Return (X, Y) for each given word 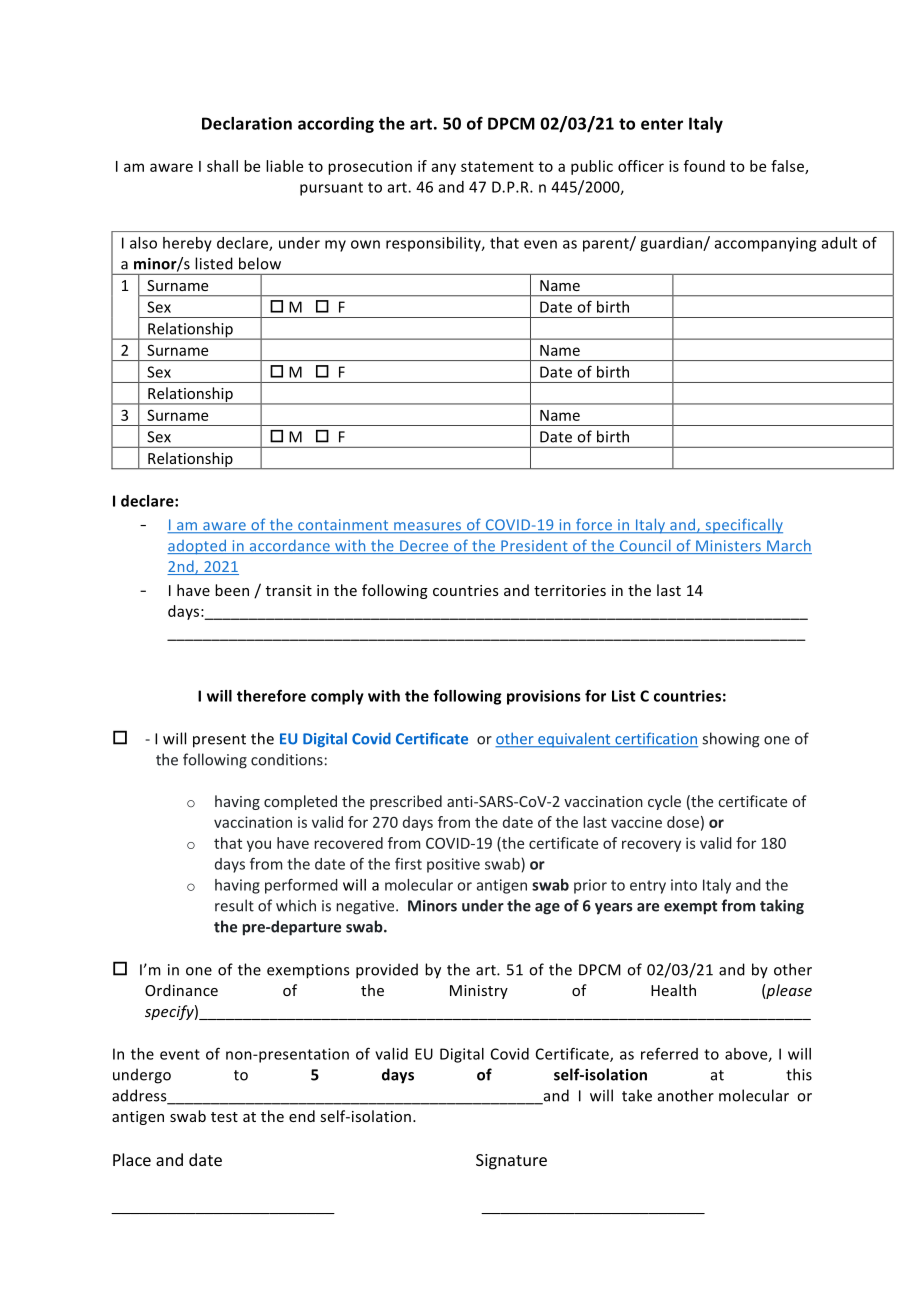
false (788, 167)
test (224, 1117)
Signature (511, 1162)
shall (222, 166)
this (799, 1074)
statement (497, 166)
